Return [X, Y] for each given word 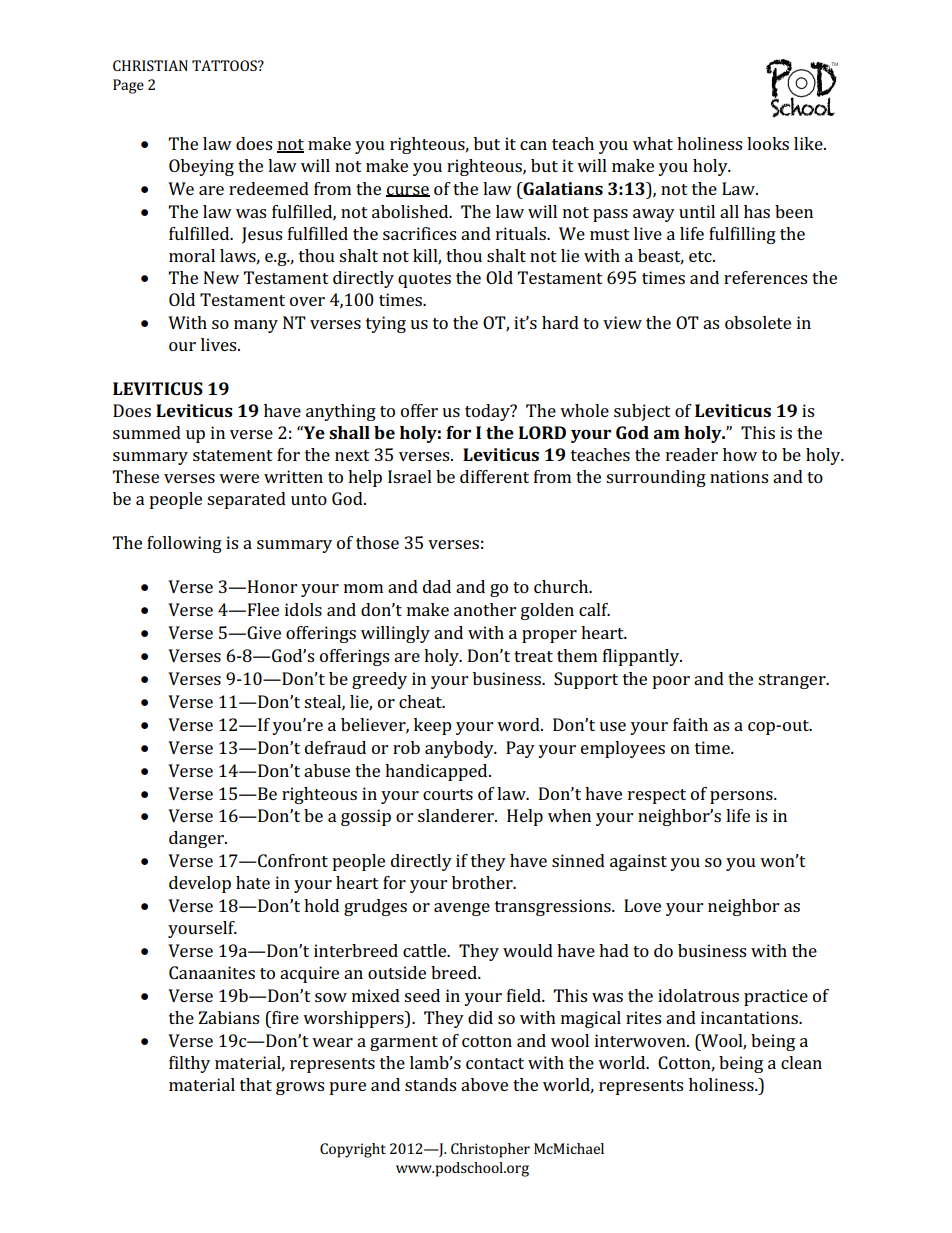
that [256, 1084]
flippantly [642, 657]
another [485, 609]
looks [768, 143]
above [484, 1084]
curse [408, 191]
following [184, 544]
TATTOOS [225, 65]
